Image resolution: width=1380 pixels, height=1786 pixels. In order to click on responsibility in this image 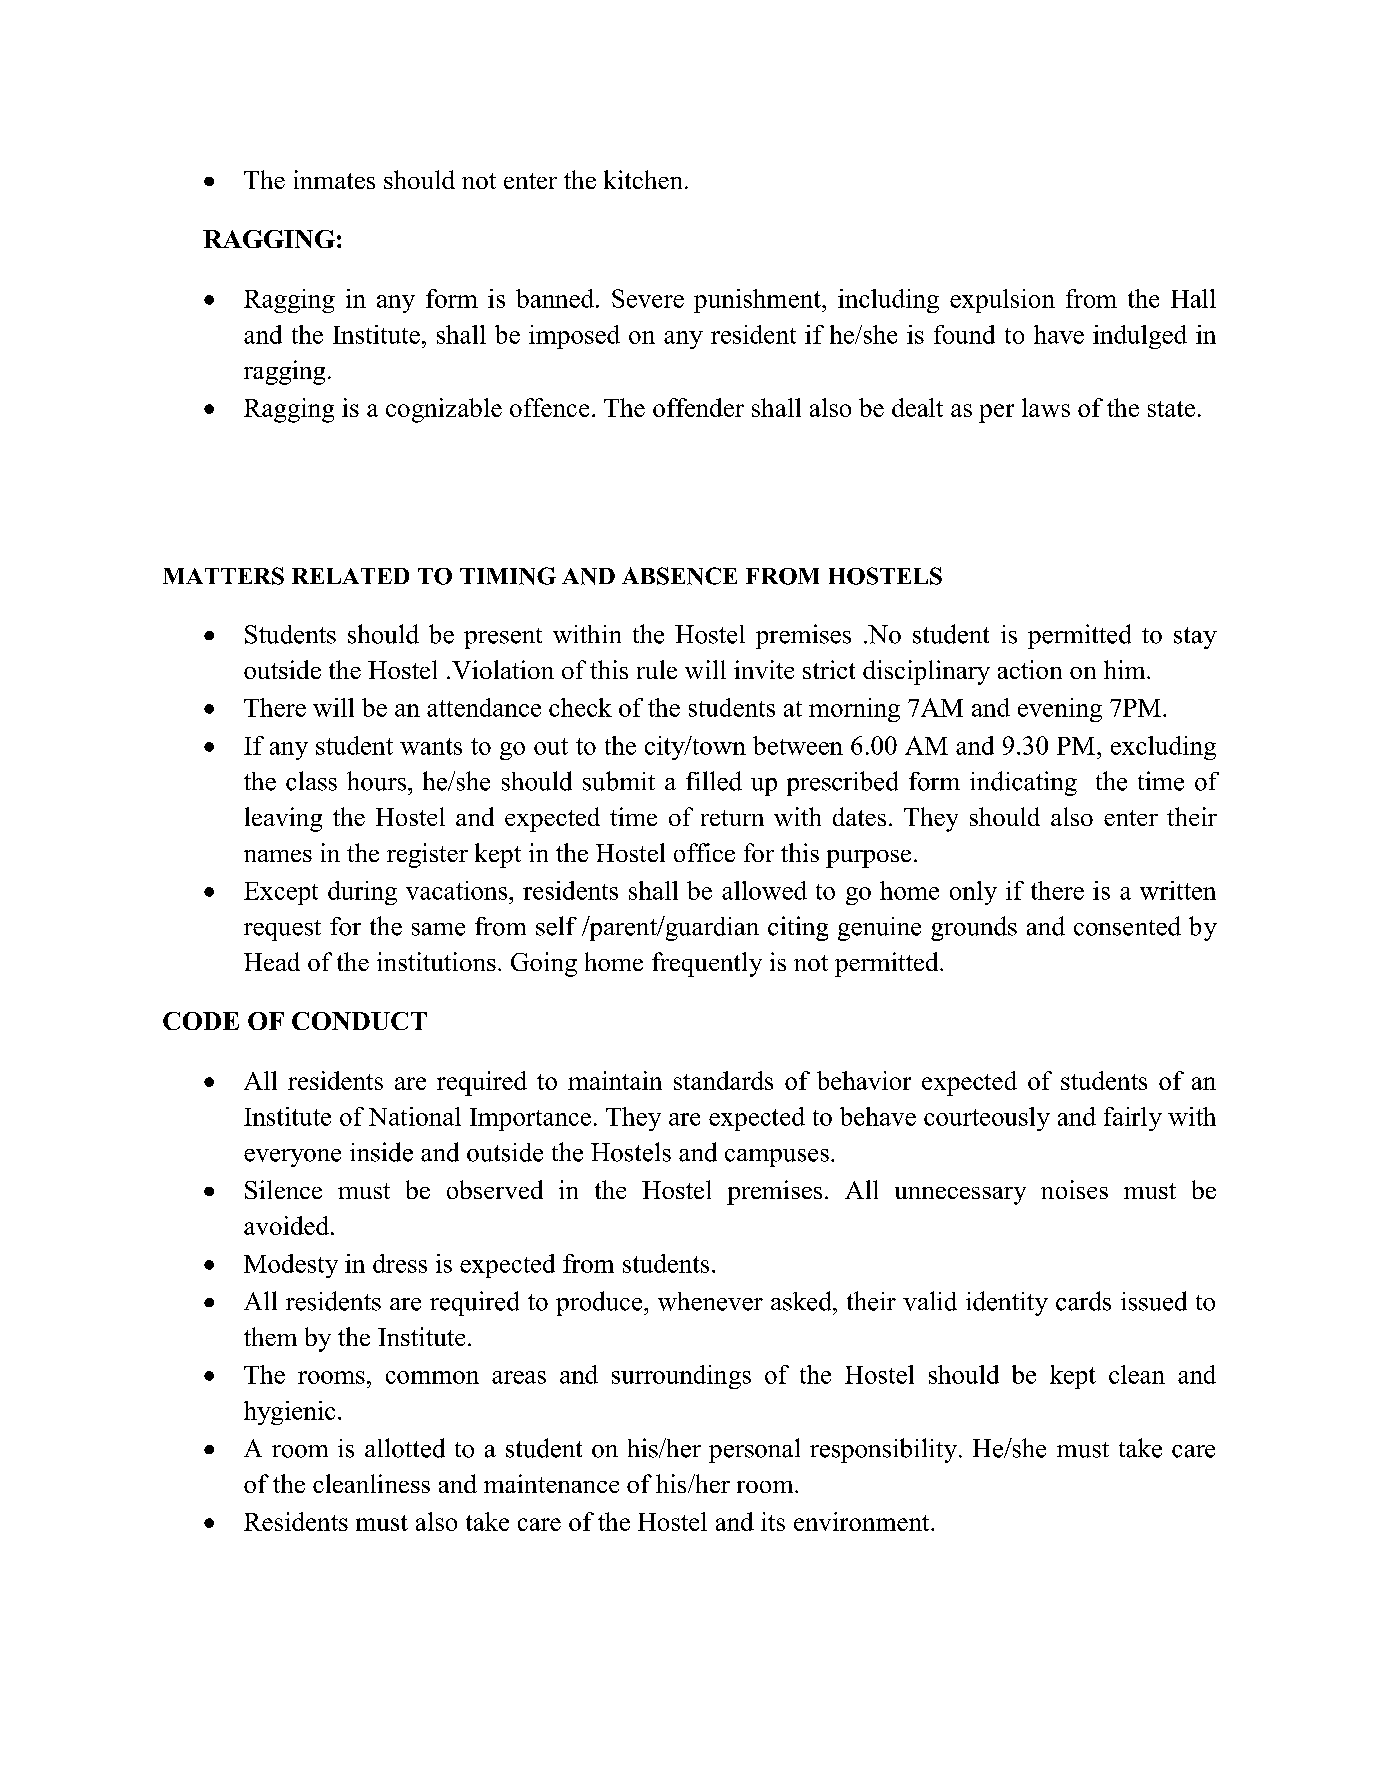, I will do `click(883, 1450)`.
